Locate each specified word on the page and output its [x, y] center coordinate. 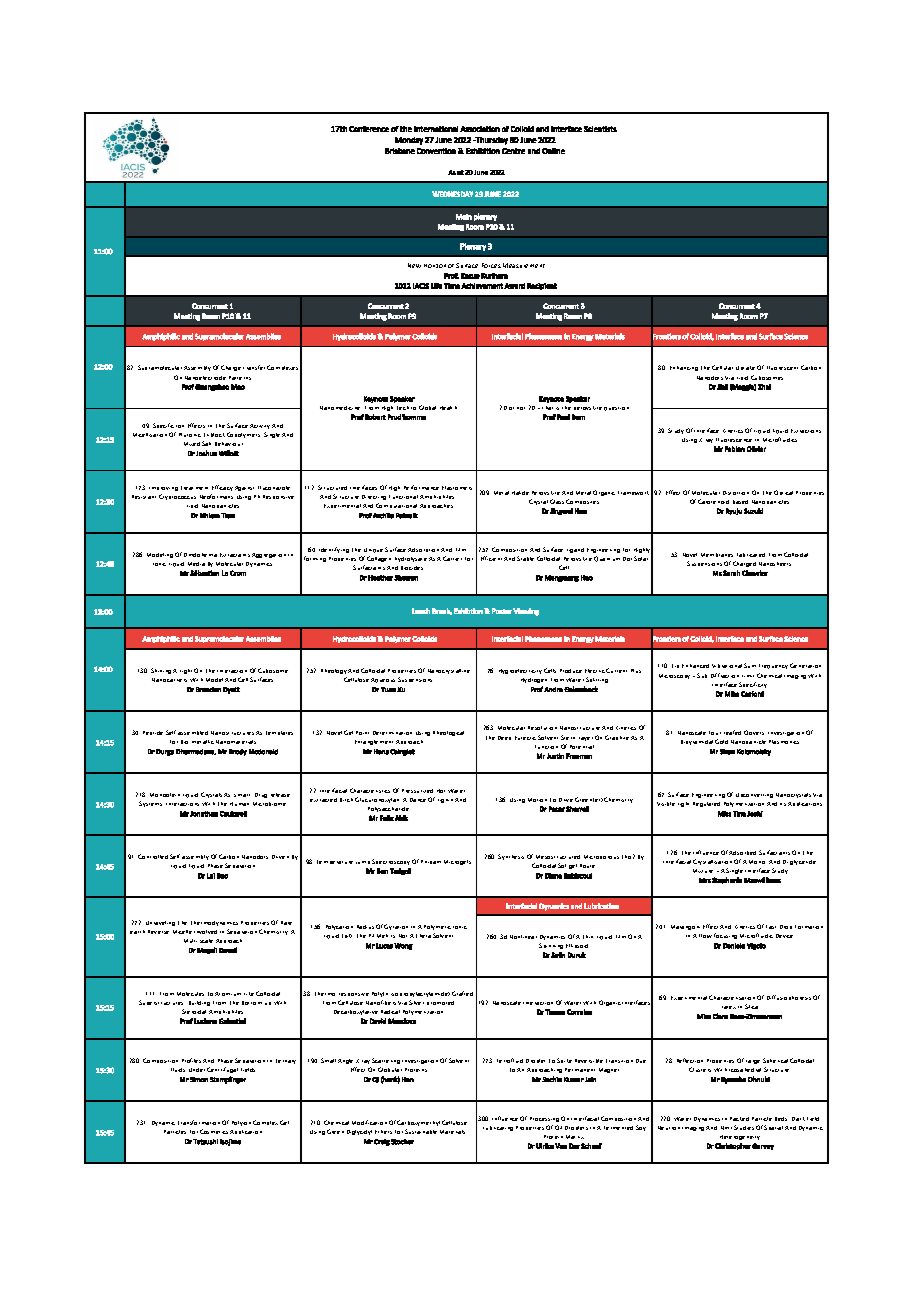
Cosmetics [214, 1131]
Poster [502, 611]
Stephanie [727, 880]
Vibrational [727, 666]
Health [448, 408]
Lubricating [498, 1128]
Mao [238, 387]
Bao [222, 876]
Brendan [208, 689]
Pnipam [431, 862]
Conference [369, 129]
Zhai [764, 387]
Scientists [600, 129]
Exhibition [483, 151]
